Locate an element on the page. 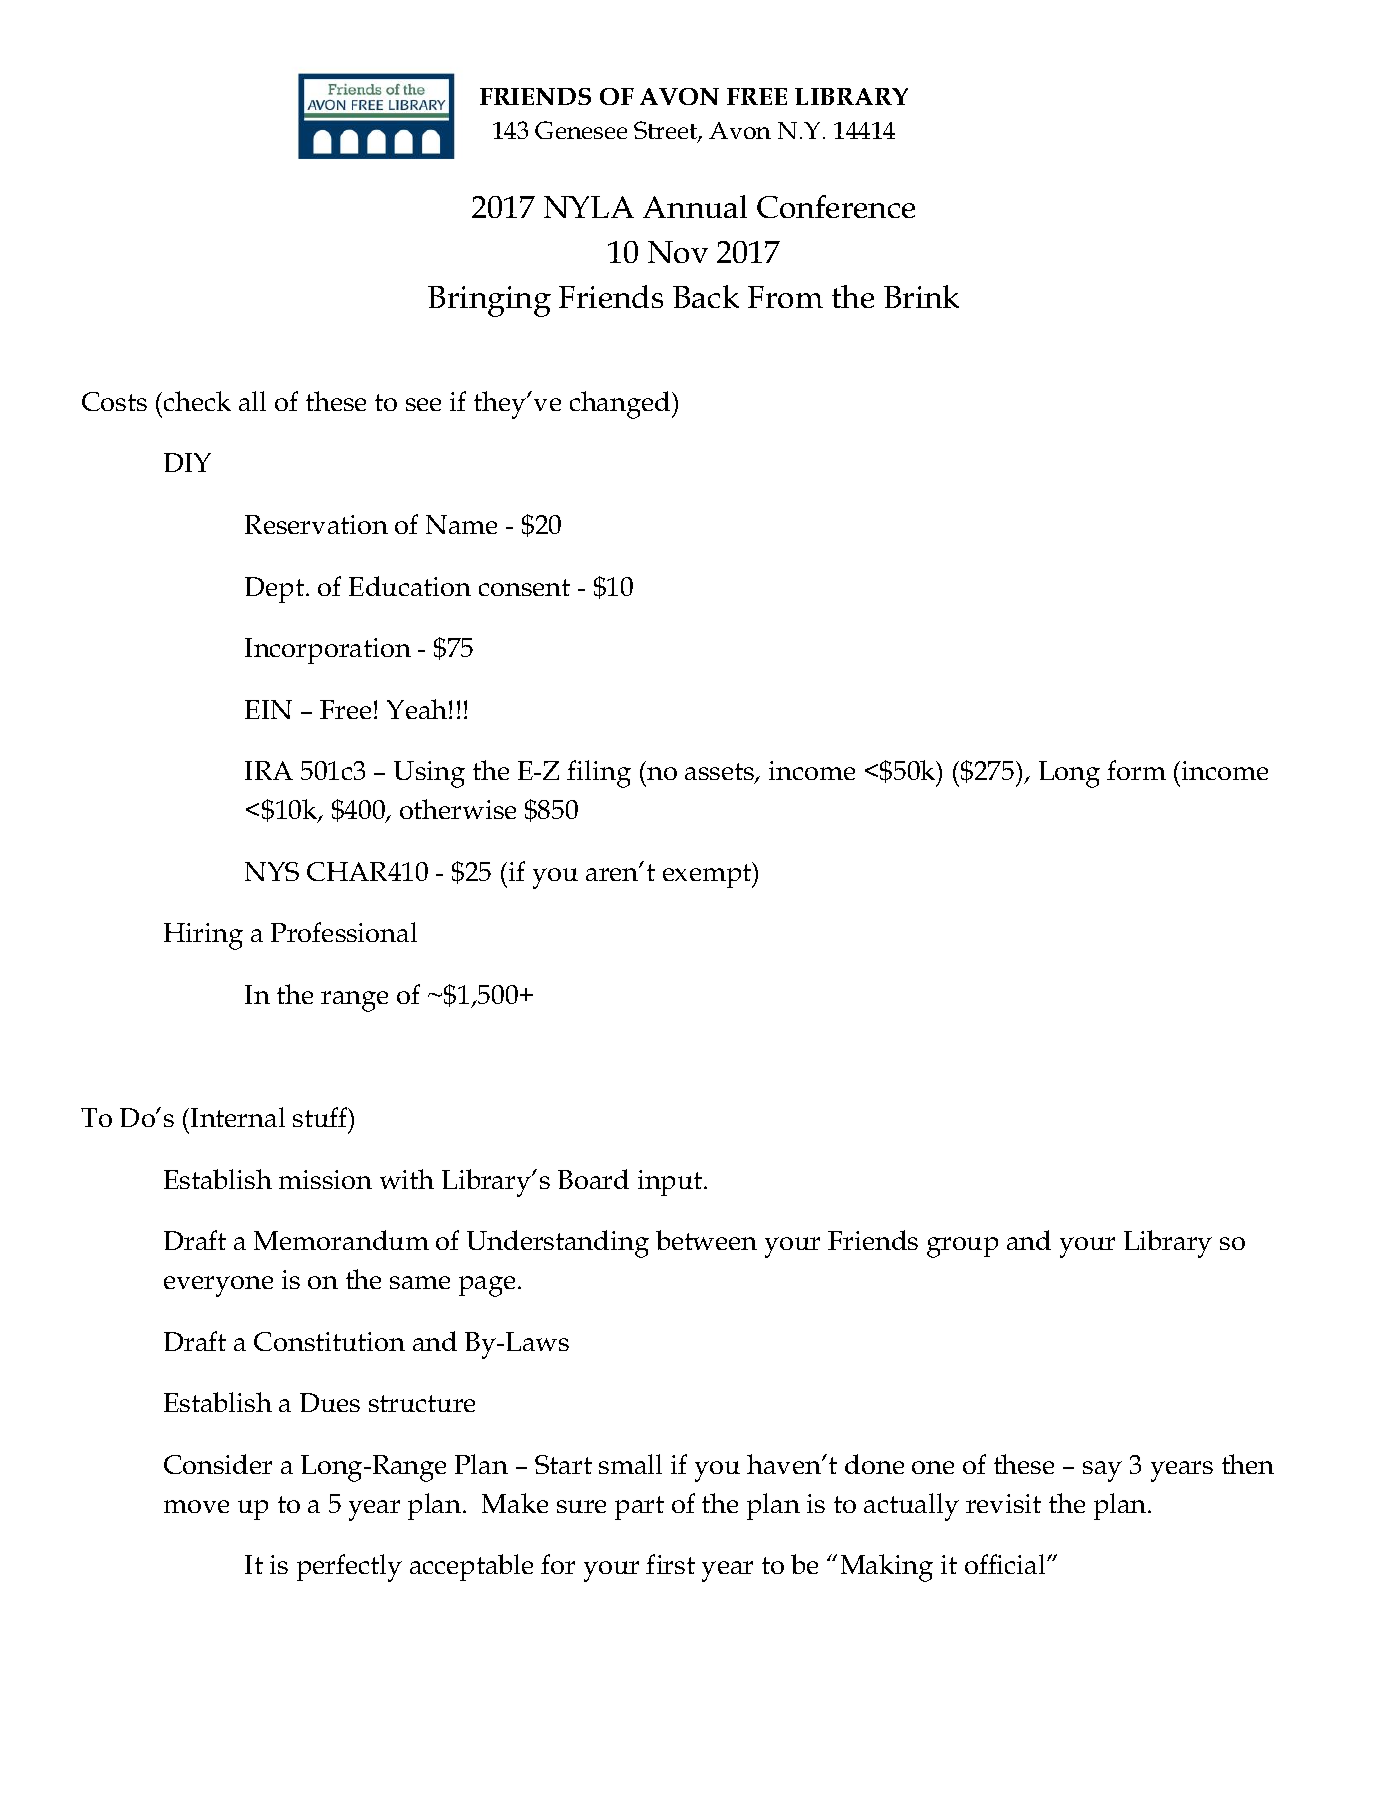  Nov is located at coordinates (678, 252).
